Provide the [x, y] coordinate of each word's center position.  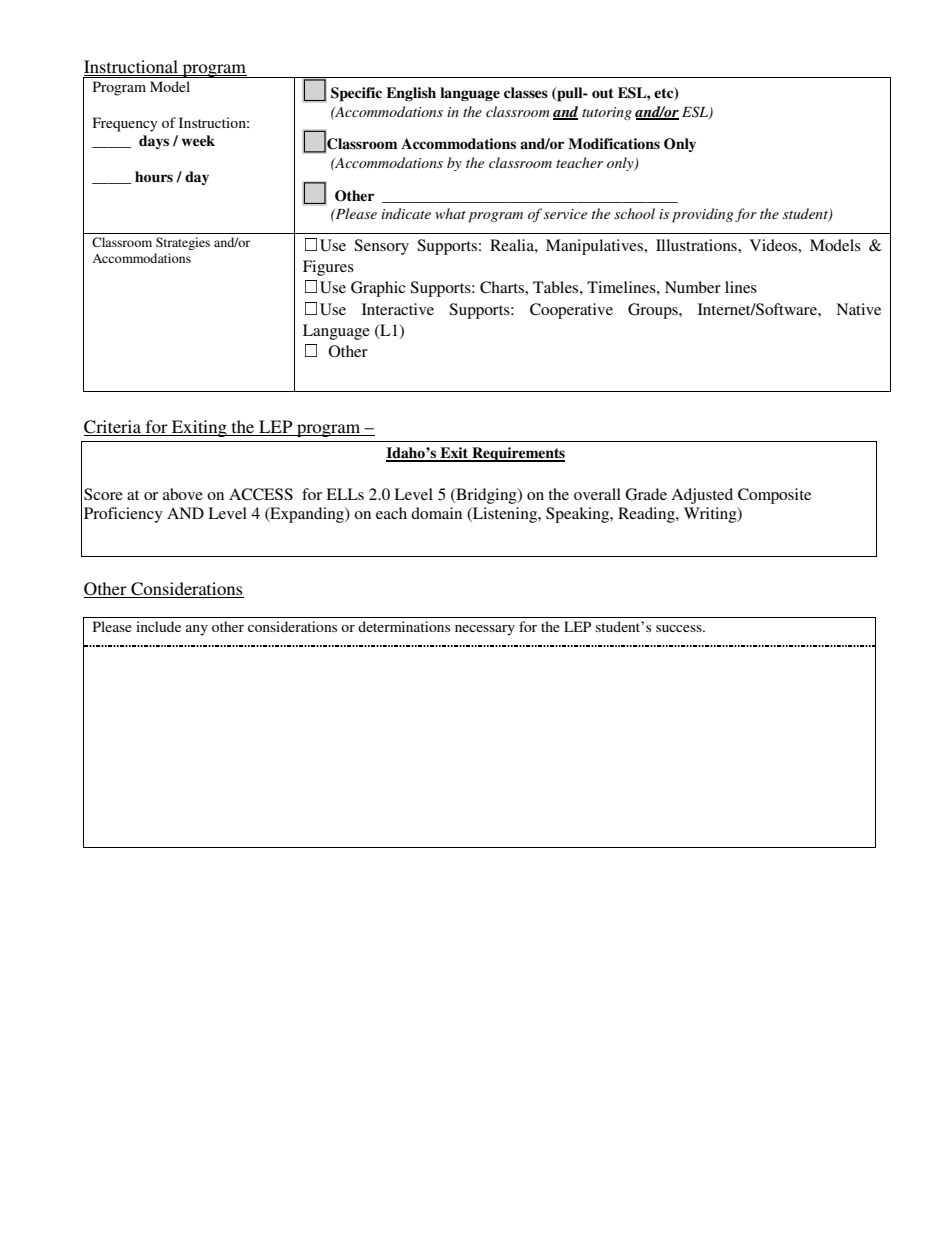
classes [526, 93]
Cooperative [571, 311]
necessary [485, 630]
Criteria [113, 428]
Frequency [125, 124]
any [197, 630]
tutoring [607, 113]
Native [858, 309]
